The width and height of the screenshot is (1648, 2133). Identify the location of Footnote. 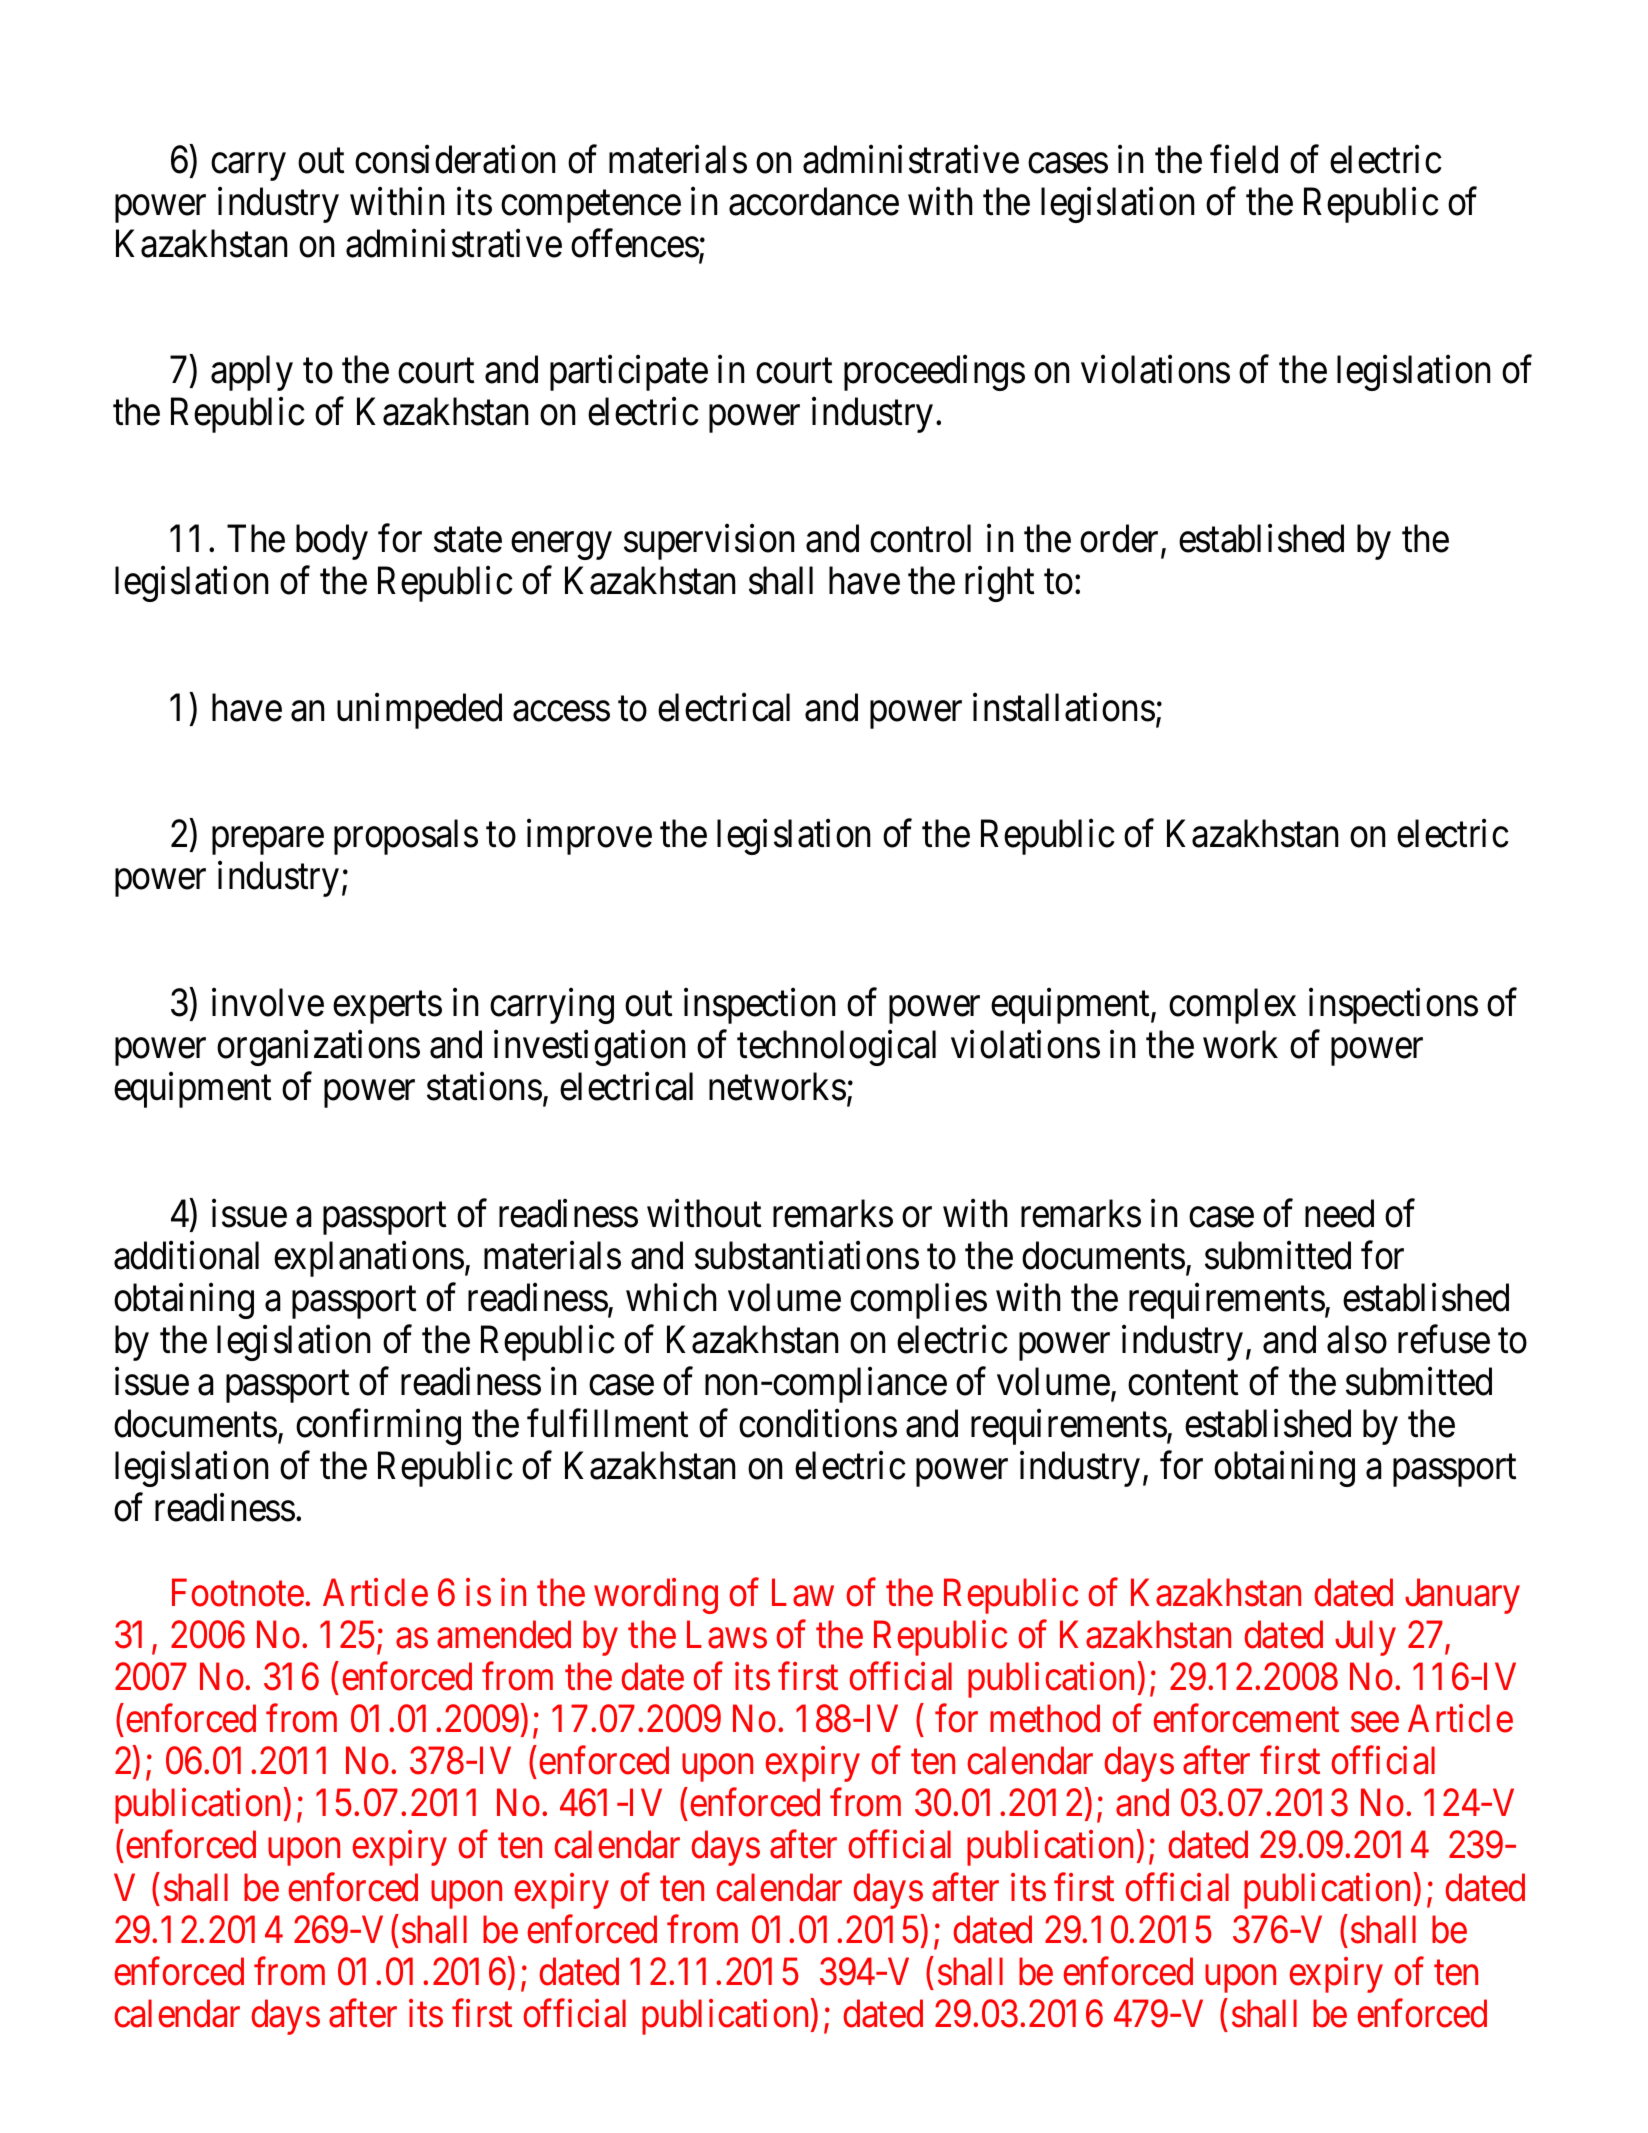
(238, 1593).
